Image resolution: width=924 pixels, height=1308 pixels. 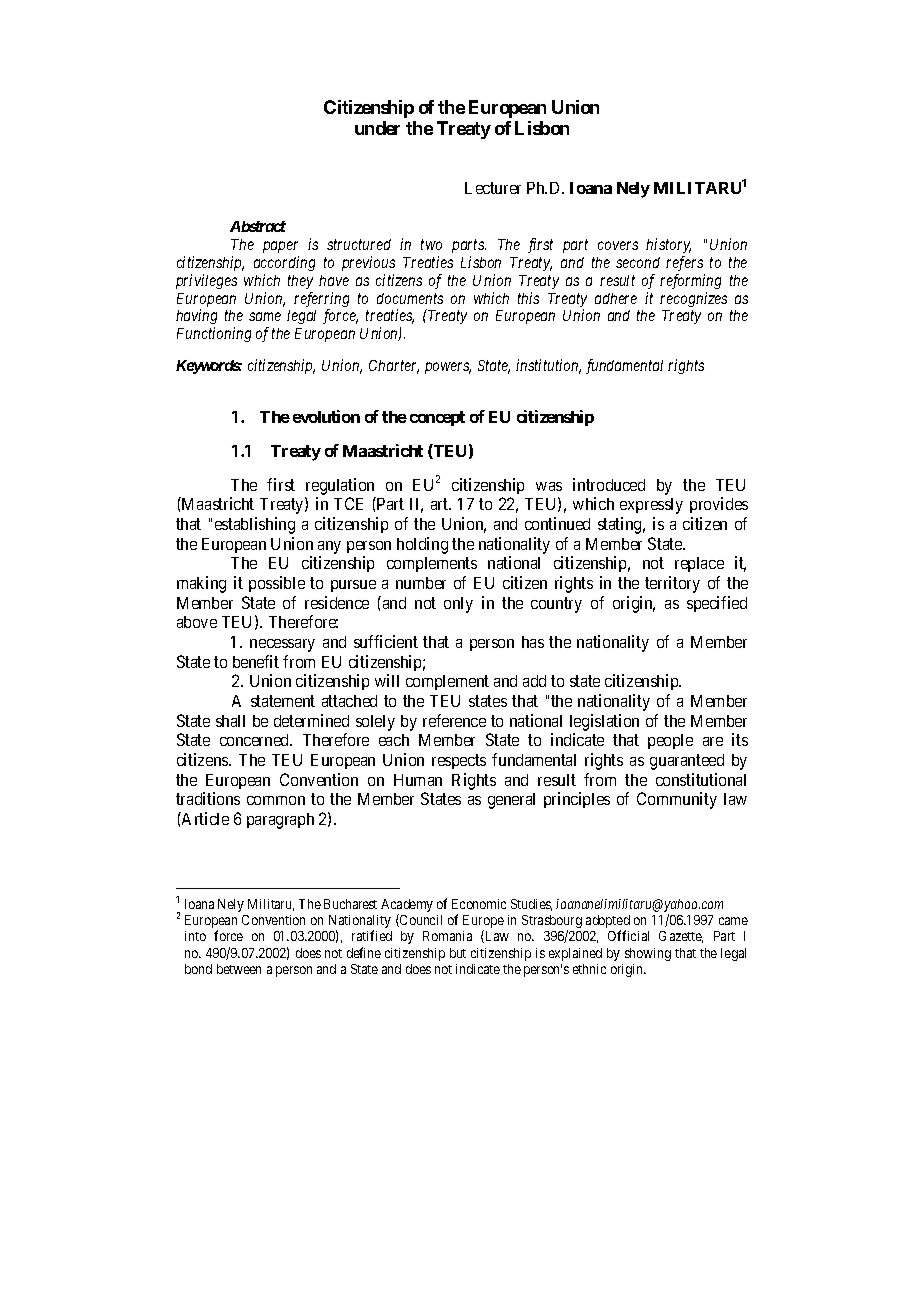 What do you see at coordinates (699, 564) in the screenshot?
I see `replace` at bounding box center [699, 564].
